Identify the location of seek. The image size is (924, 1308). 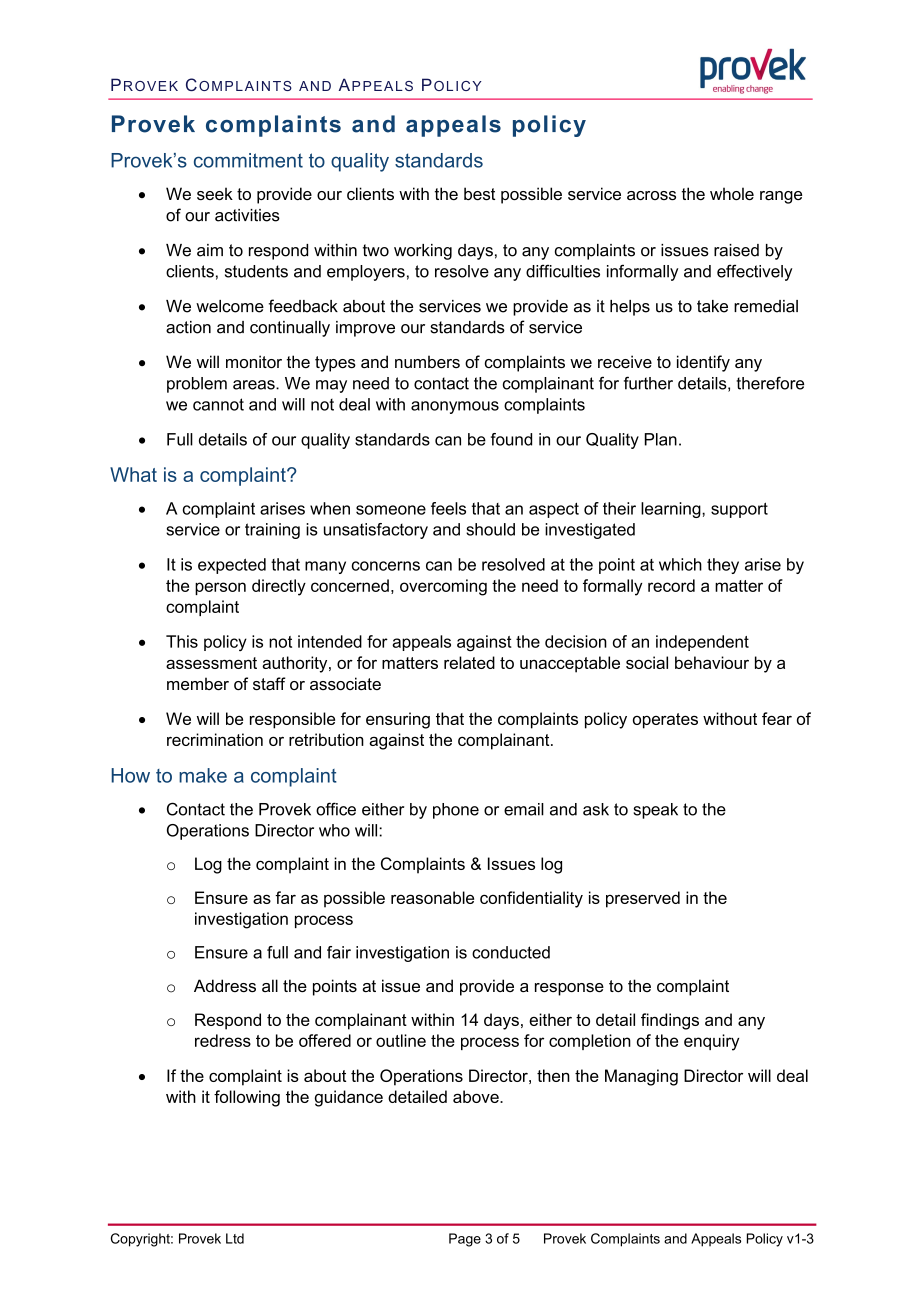
(215, 193).
